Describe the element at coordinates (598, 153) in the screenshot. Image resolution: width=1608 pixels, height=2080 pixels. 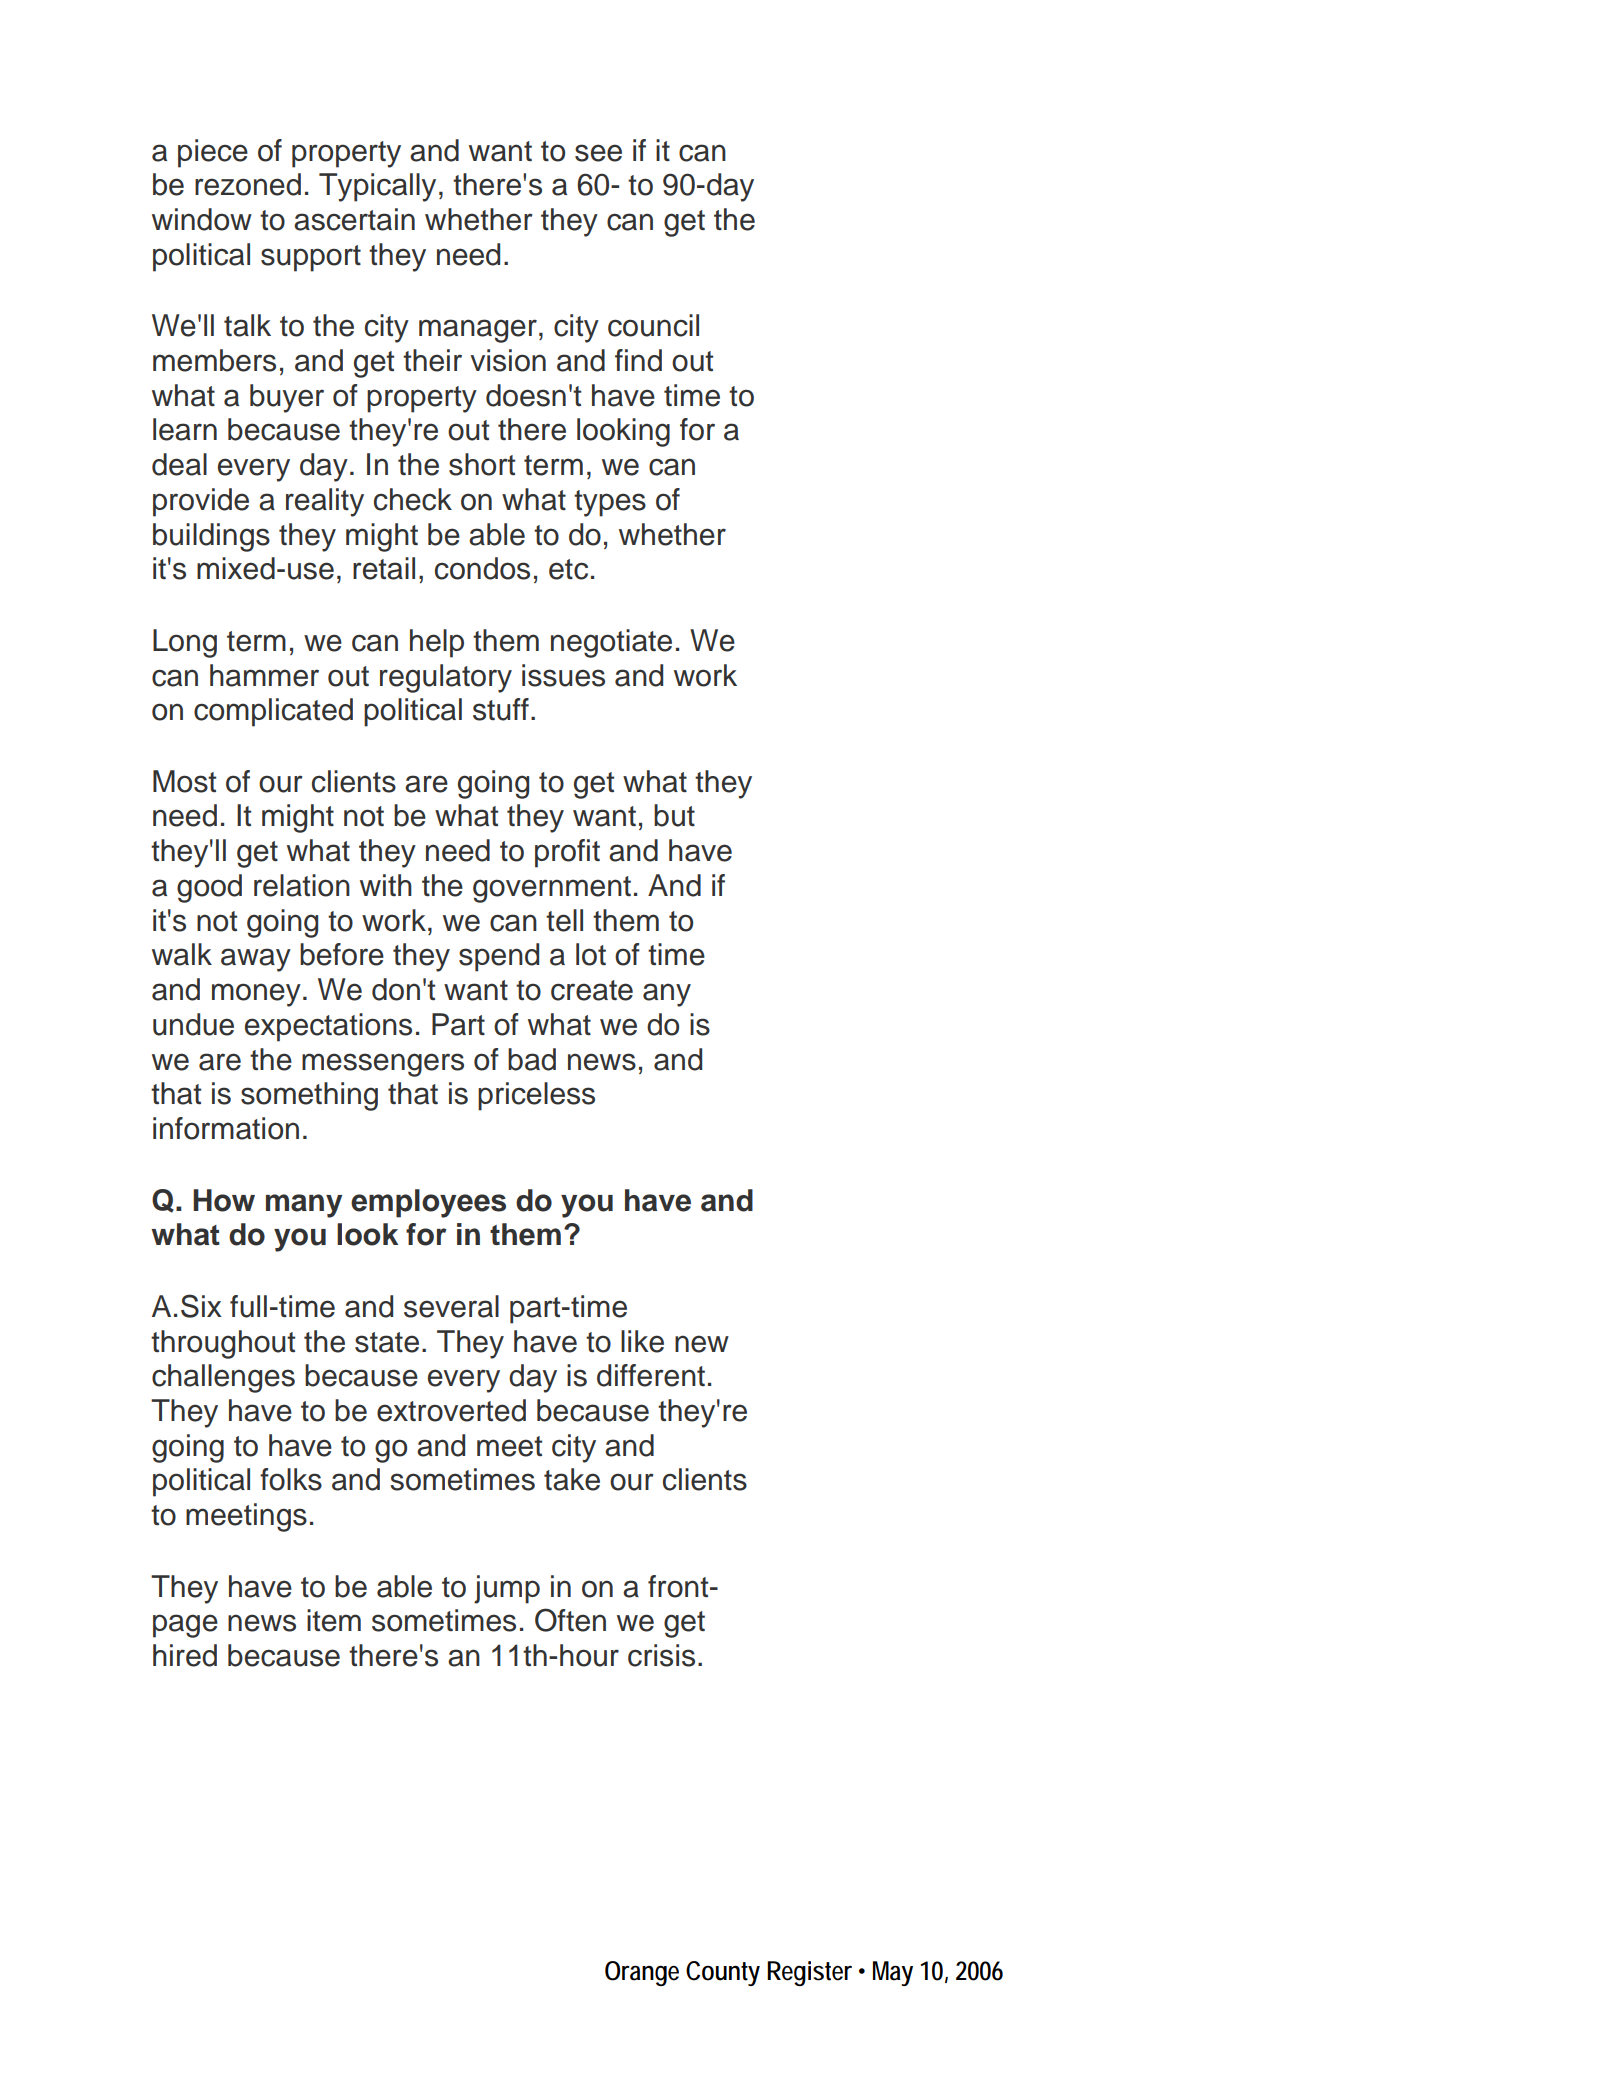
I see `see` at that location.
